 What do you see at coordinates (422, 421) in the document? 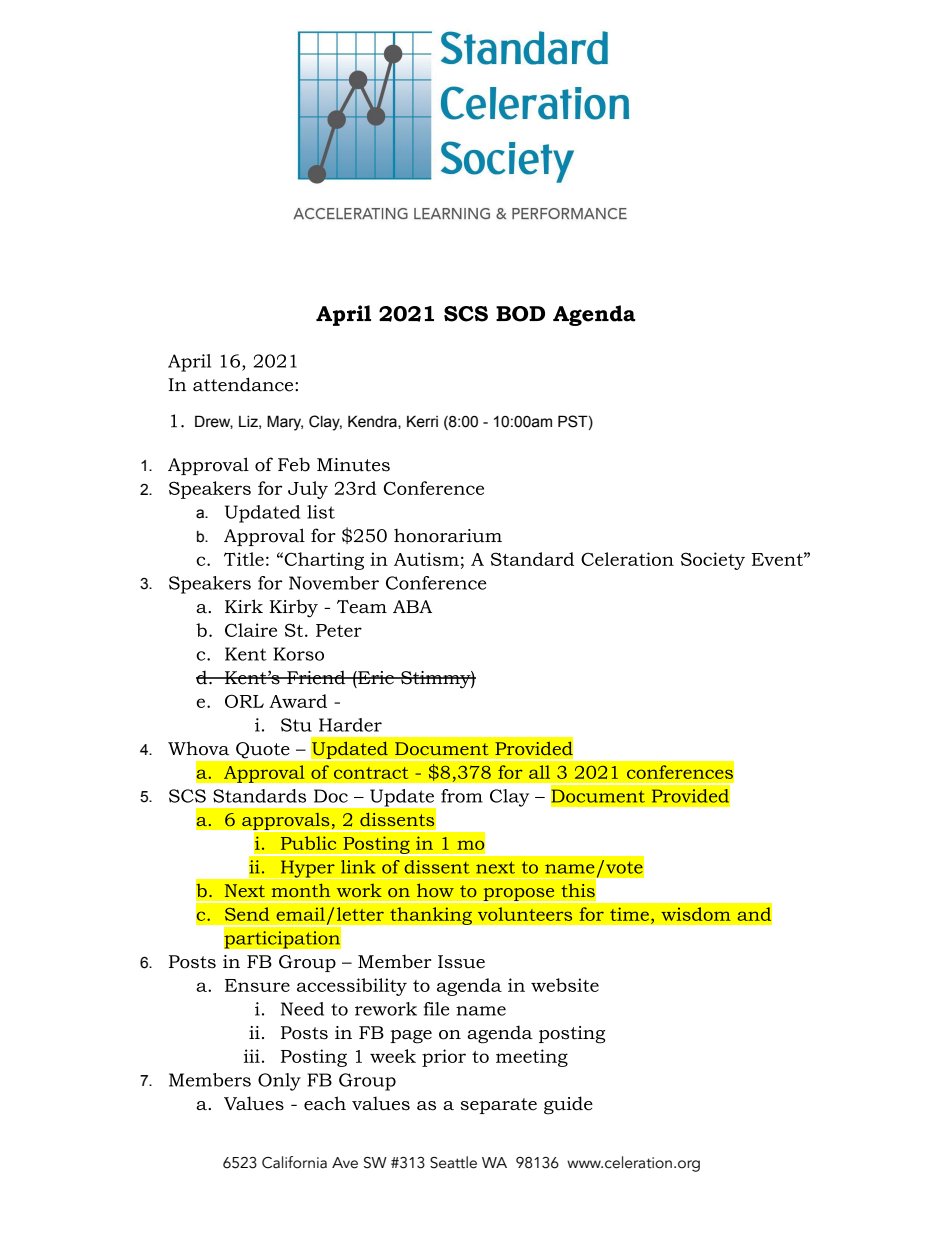
I see `Kerri` at bounding box center [422, 421].
